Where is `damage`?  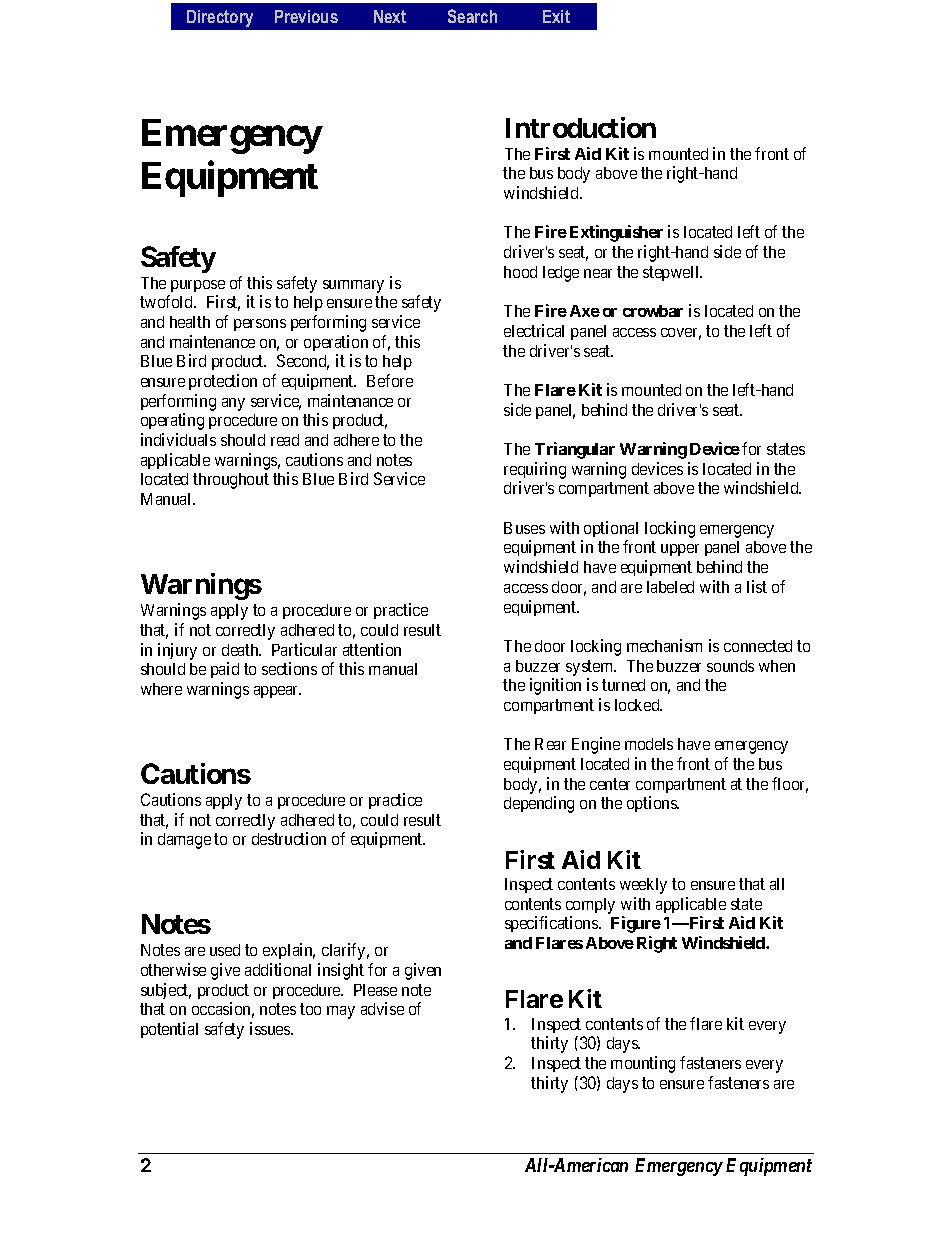
damage is located at coordinates (184, 841).
